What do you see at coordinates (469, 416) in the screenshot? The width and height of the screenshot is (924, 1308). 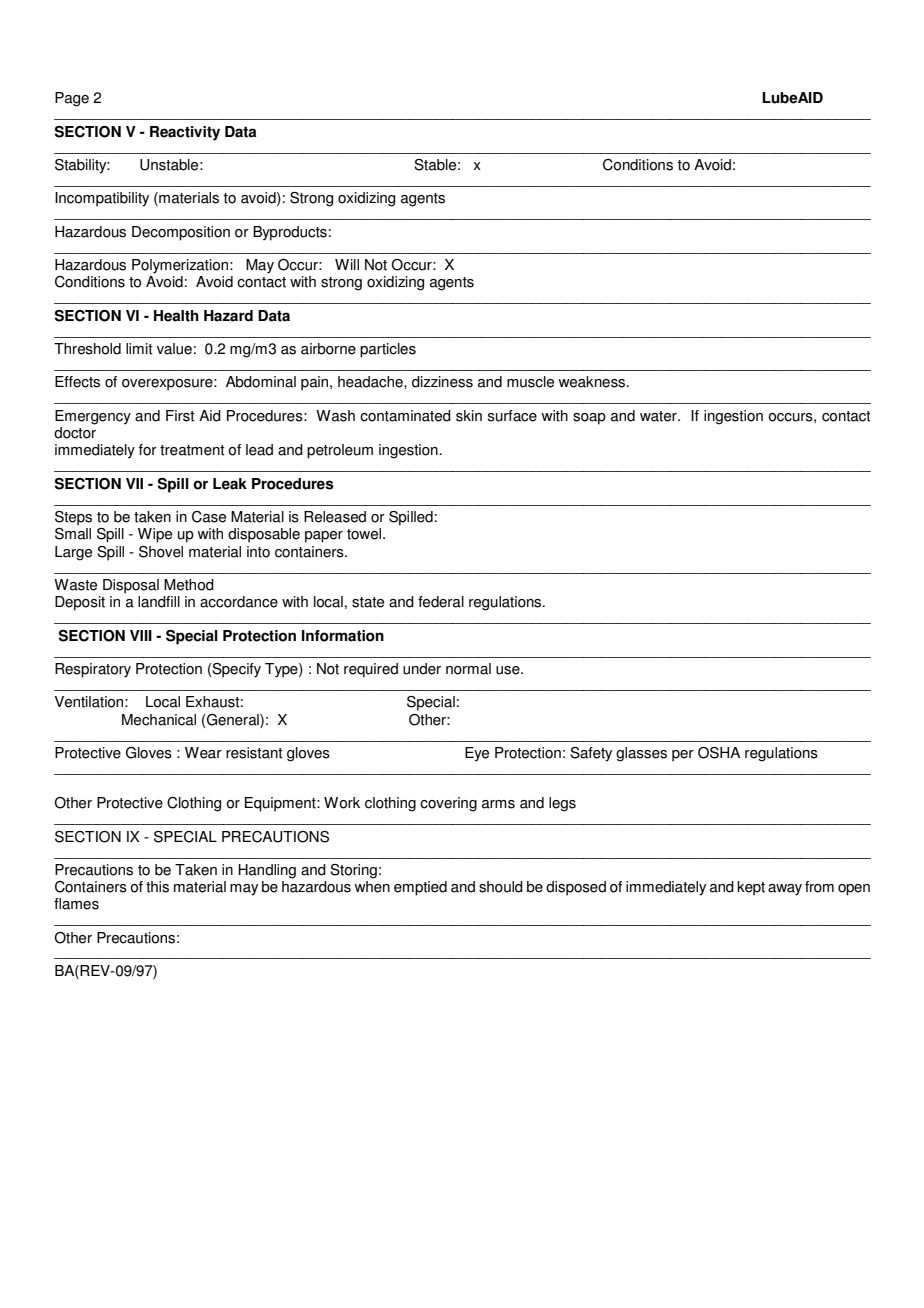 I see `skin` at bounding box center [469, 416].
